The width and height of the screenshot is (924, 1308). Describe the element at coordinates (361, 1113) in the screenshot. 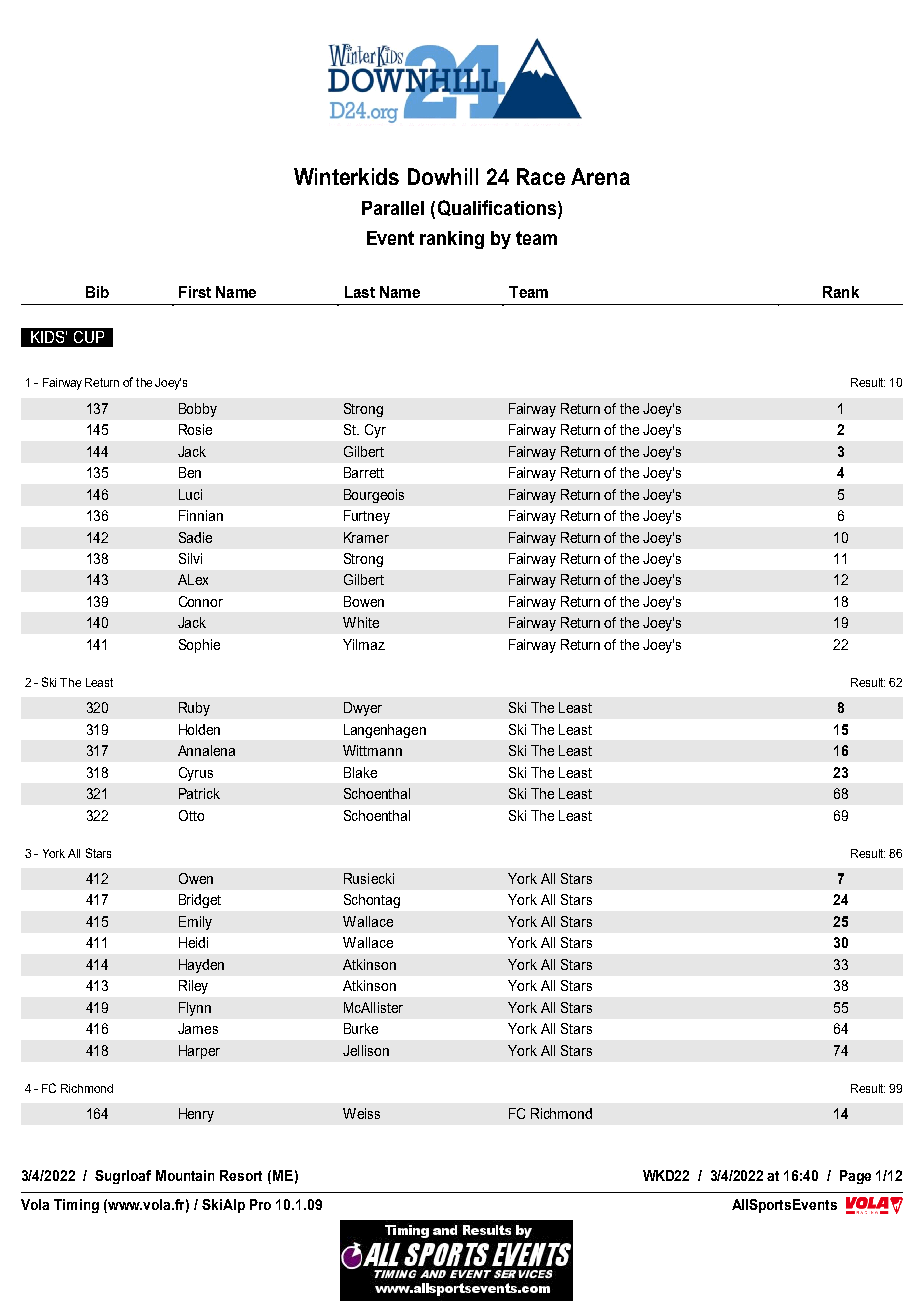

I see `Weiss` at that location.
